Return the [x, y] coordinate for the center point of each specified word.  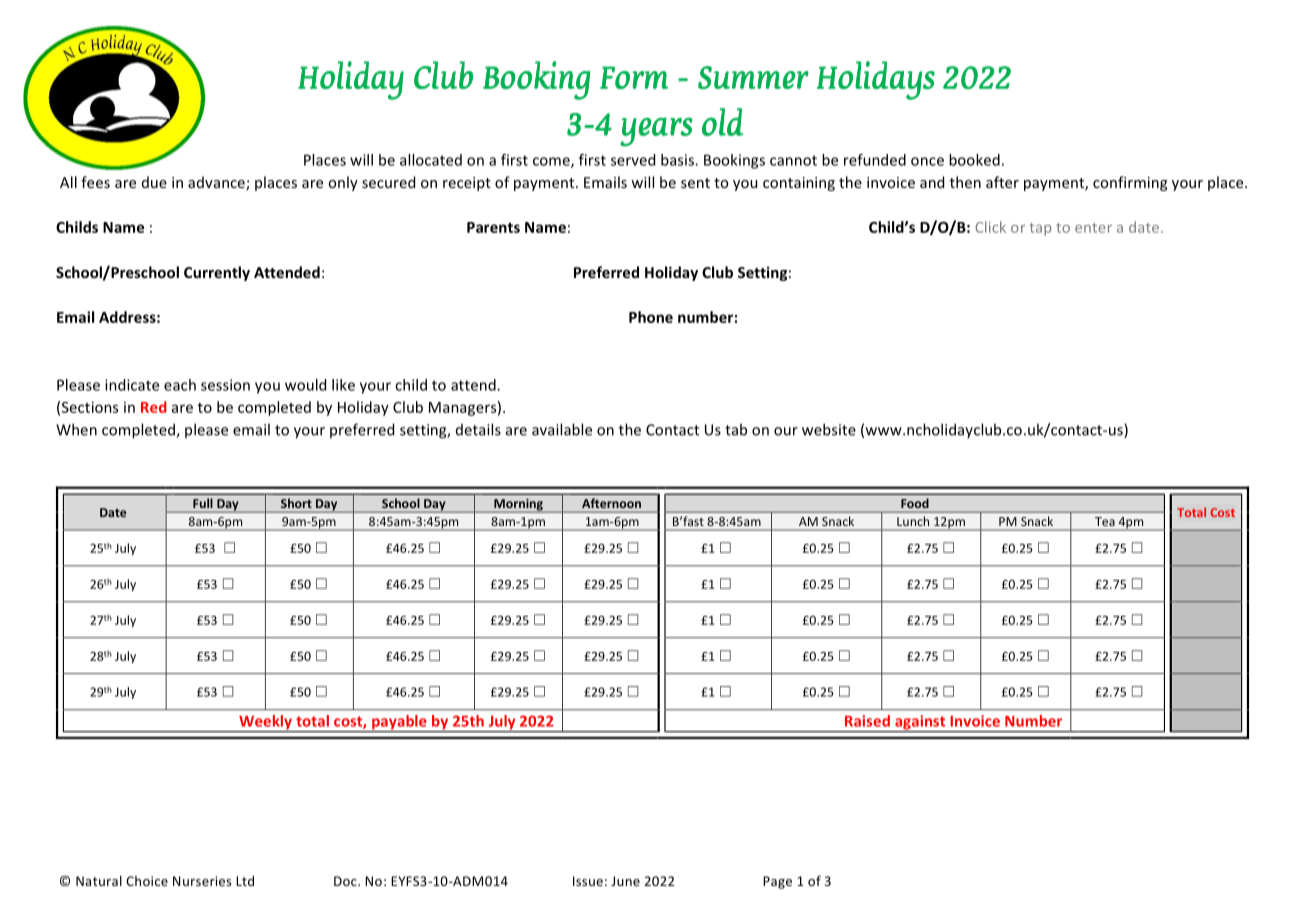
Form [634, 78]
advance [217, 183]
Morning [518, 505]
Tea [1105, 521]
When [76, 429]
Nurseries [202, 881]
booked [974, 160]
